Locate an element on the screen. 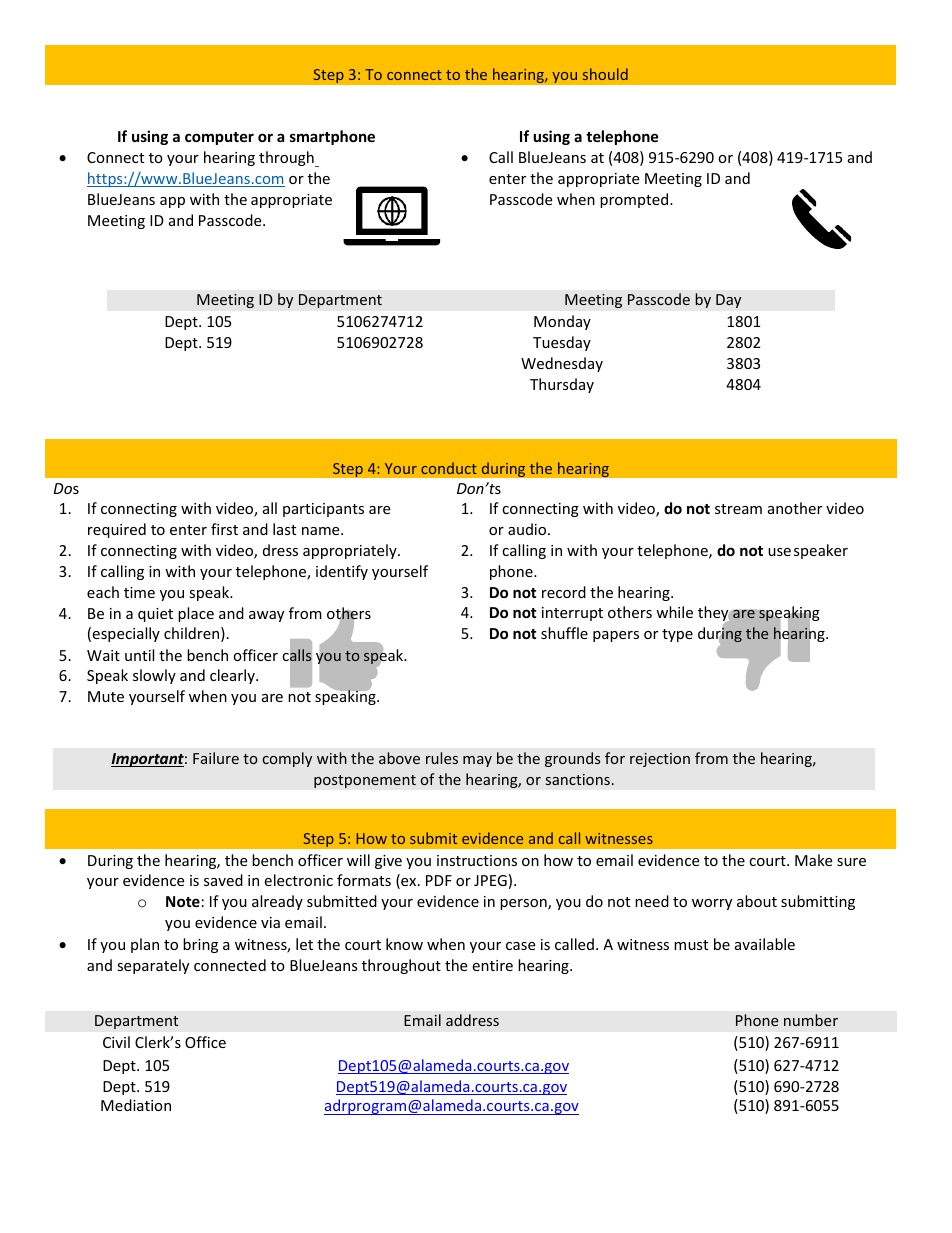 The height and width of the screenshot is (1233, 952). computer is located at coordinates (219, 138).
